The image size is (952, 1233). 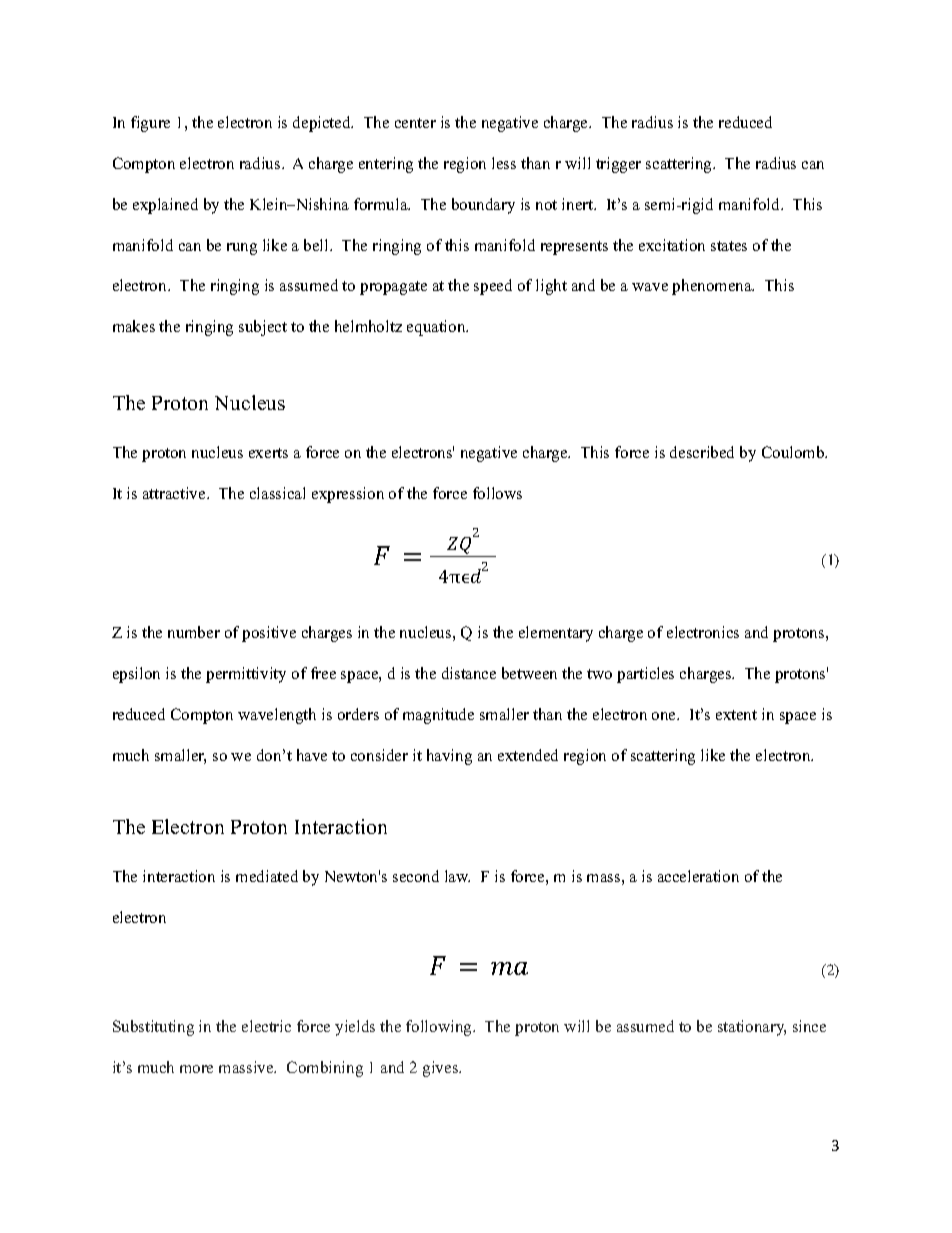 I want to click on trigger, so click(x=618, y=165).
